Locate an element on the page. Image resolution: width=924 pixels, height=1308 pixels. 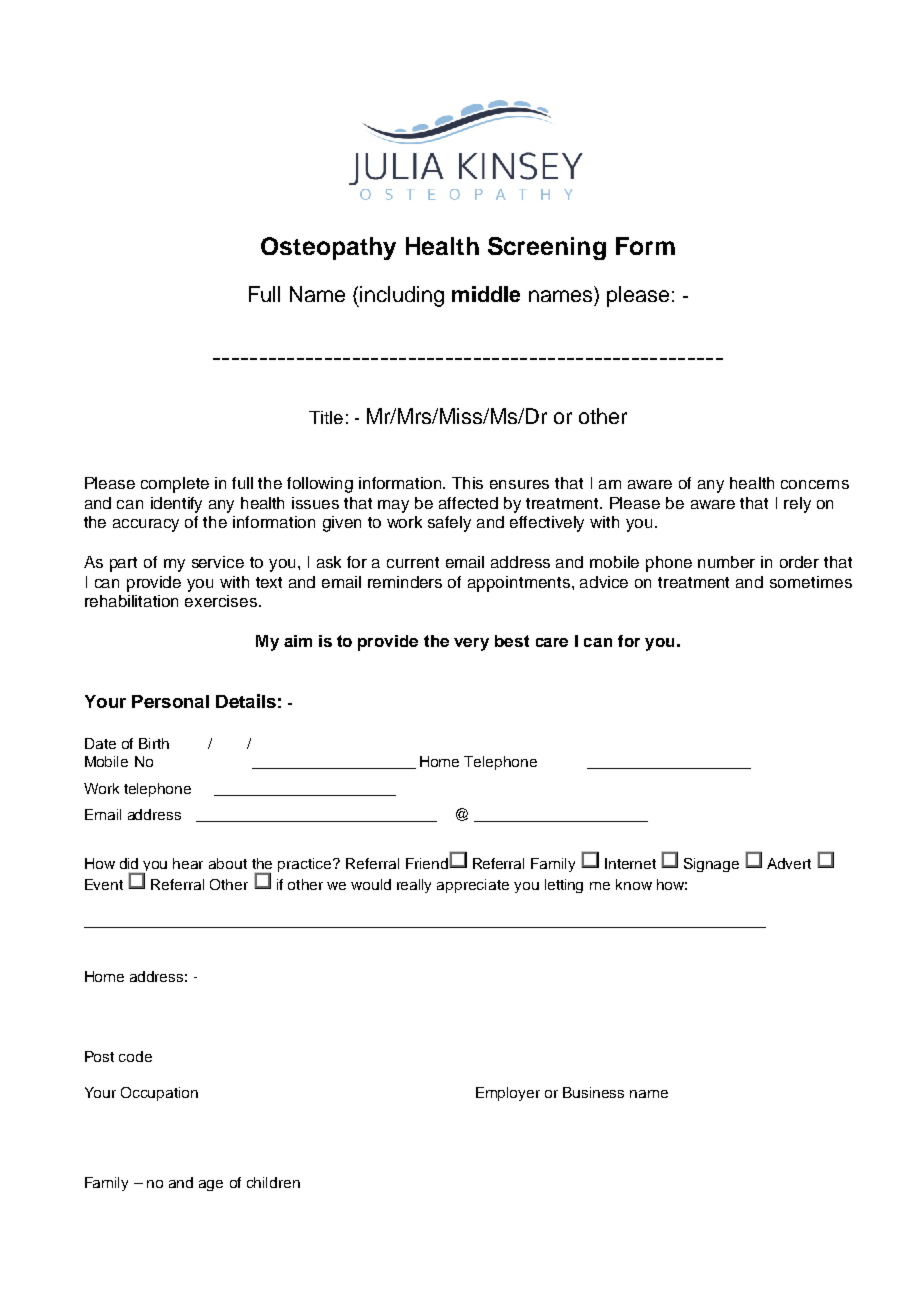
Occupation is located at coordinates (159, 1094).
